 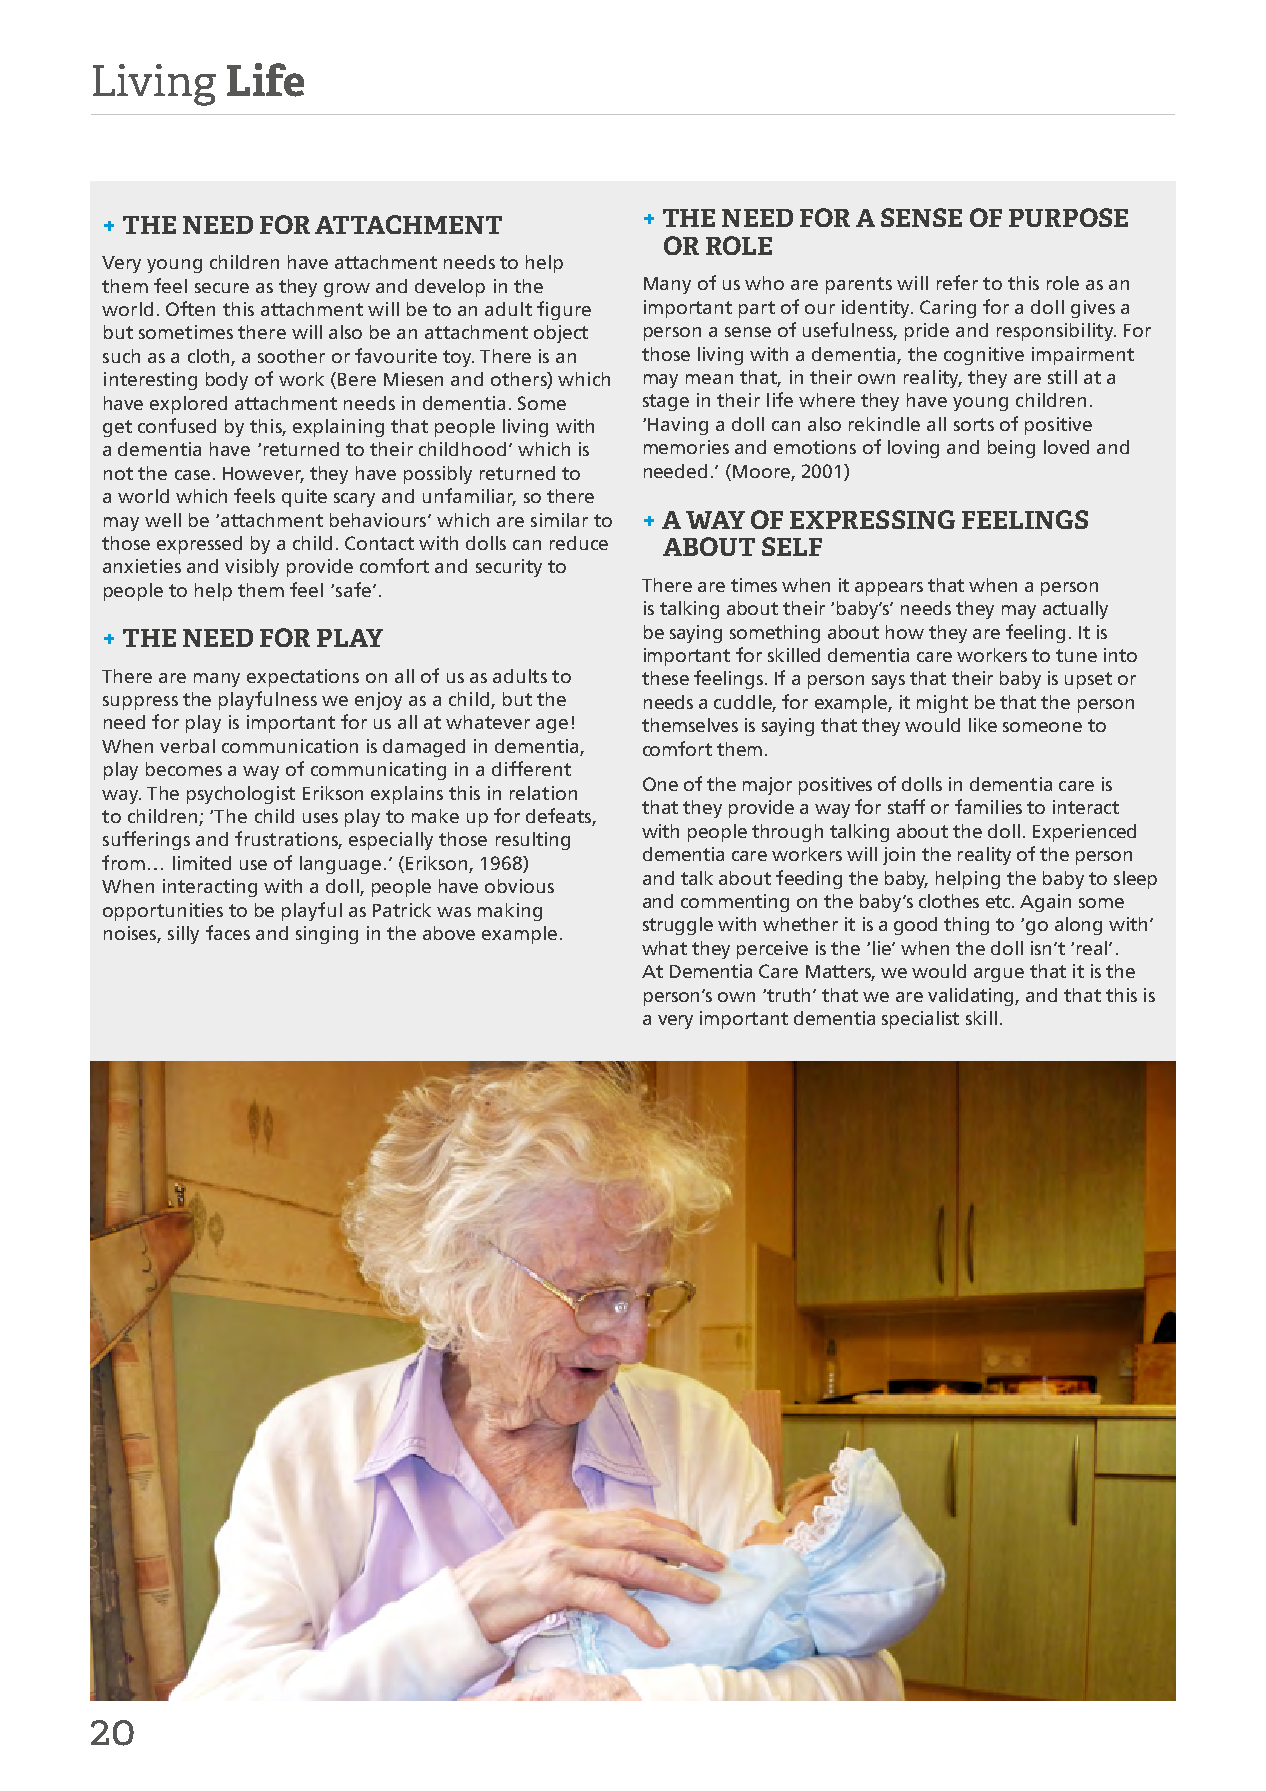 What do you see at coordinates (678, 926) in the image?
I see `struggle` at bounding box center [678, 926].
